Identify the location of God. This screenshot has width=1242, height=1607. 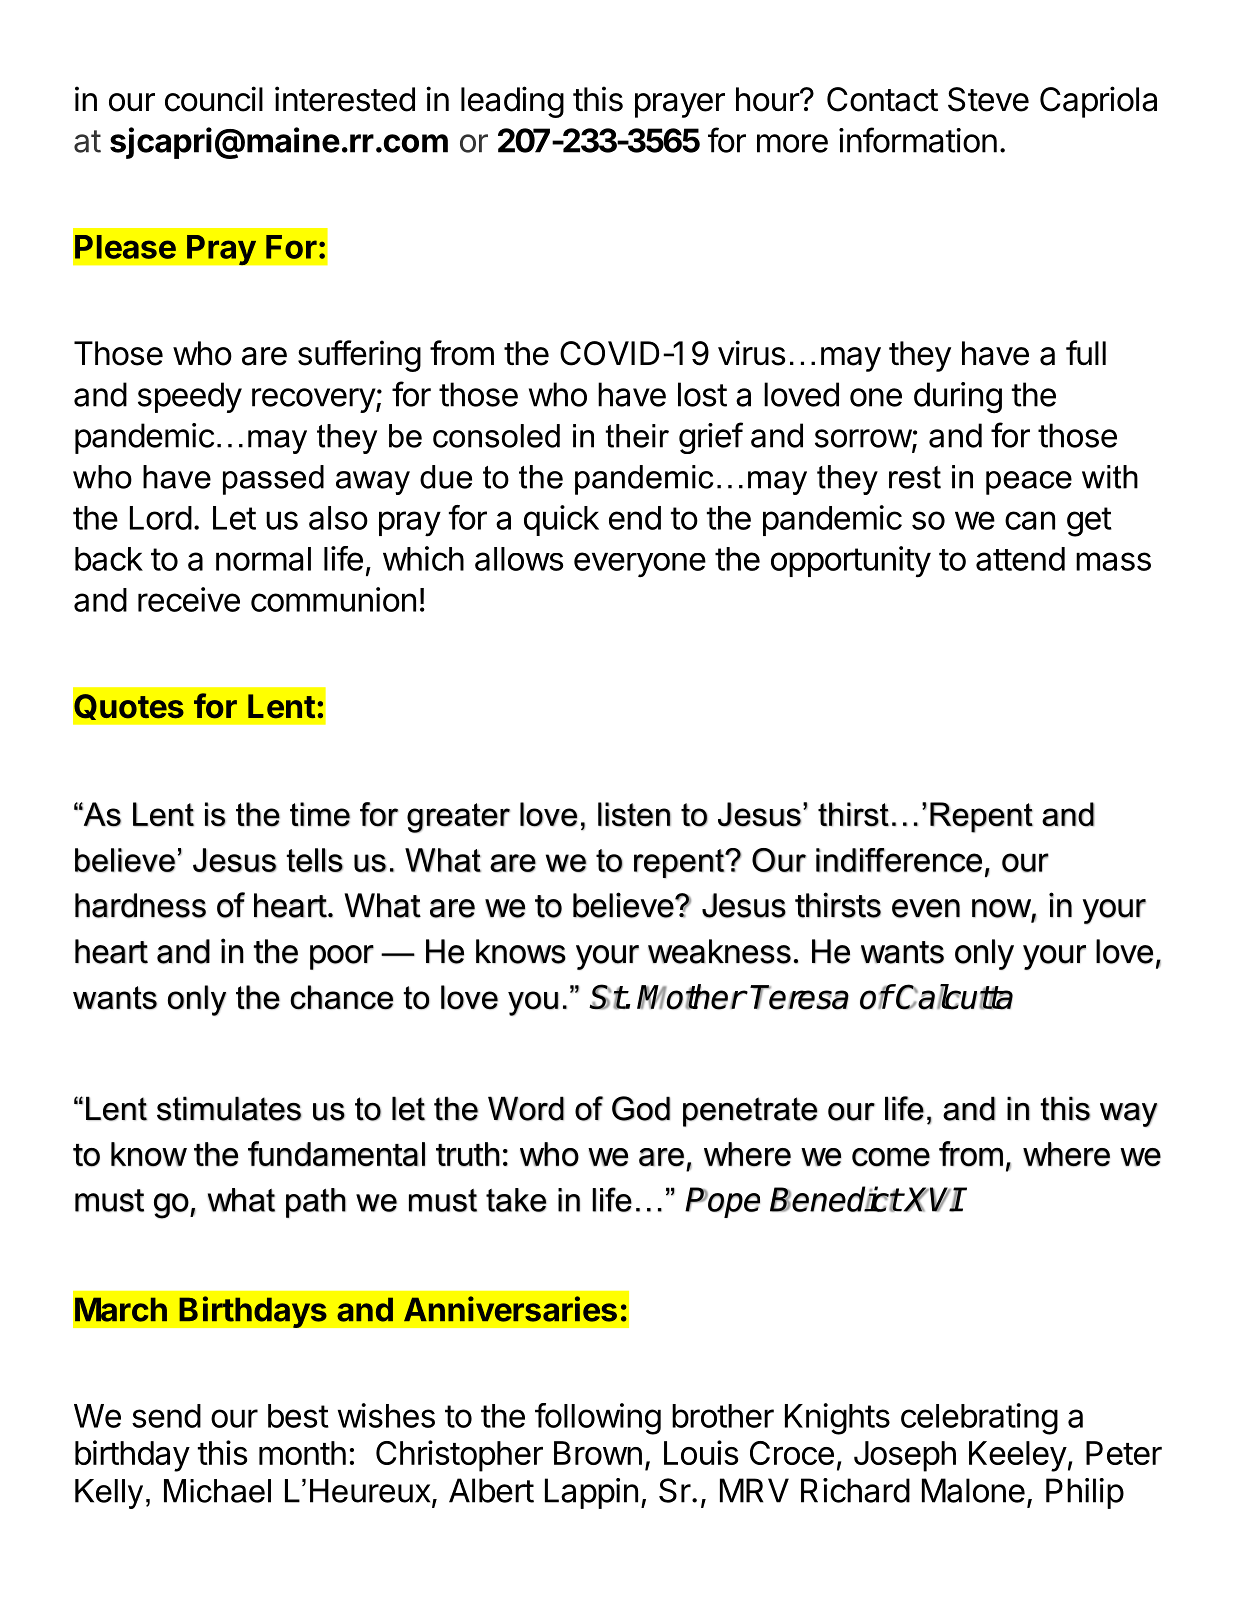
(641, 1108).
